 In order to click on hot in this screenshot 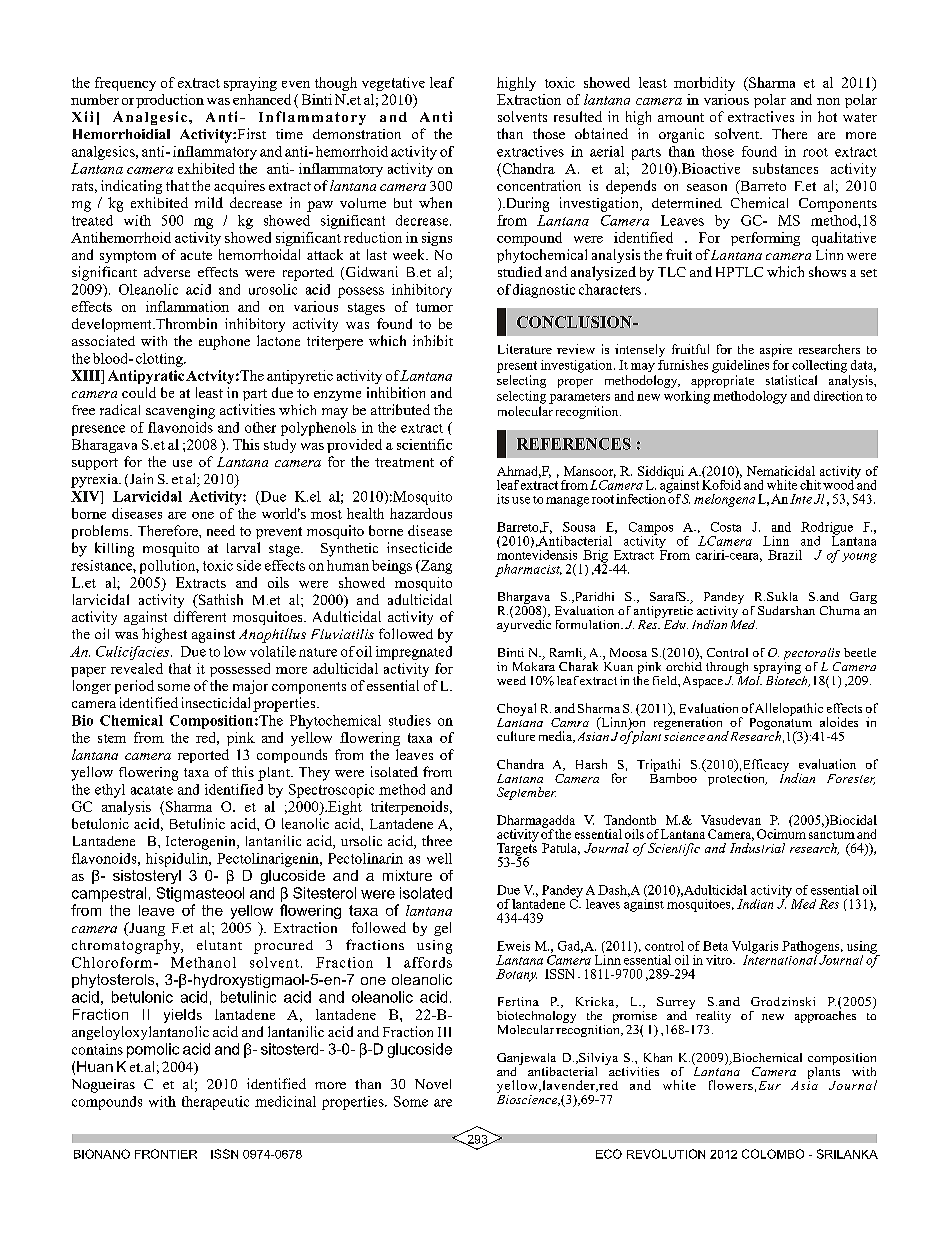, I will do `click(827, 116)`.
